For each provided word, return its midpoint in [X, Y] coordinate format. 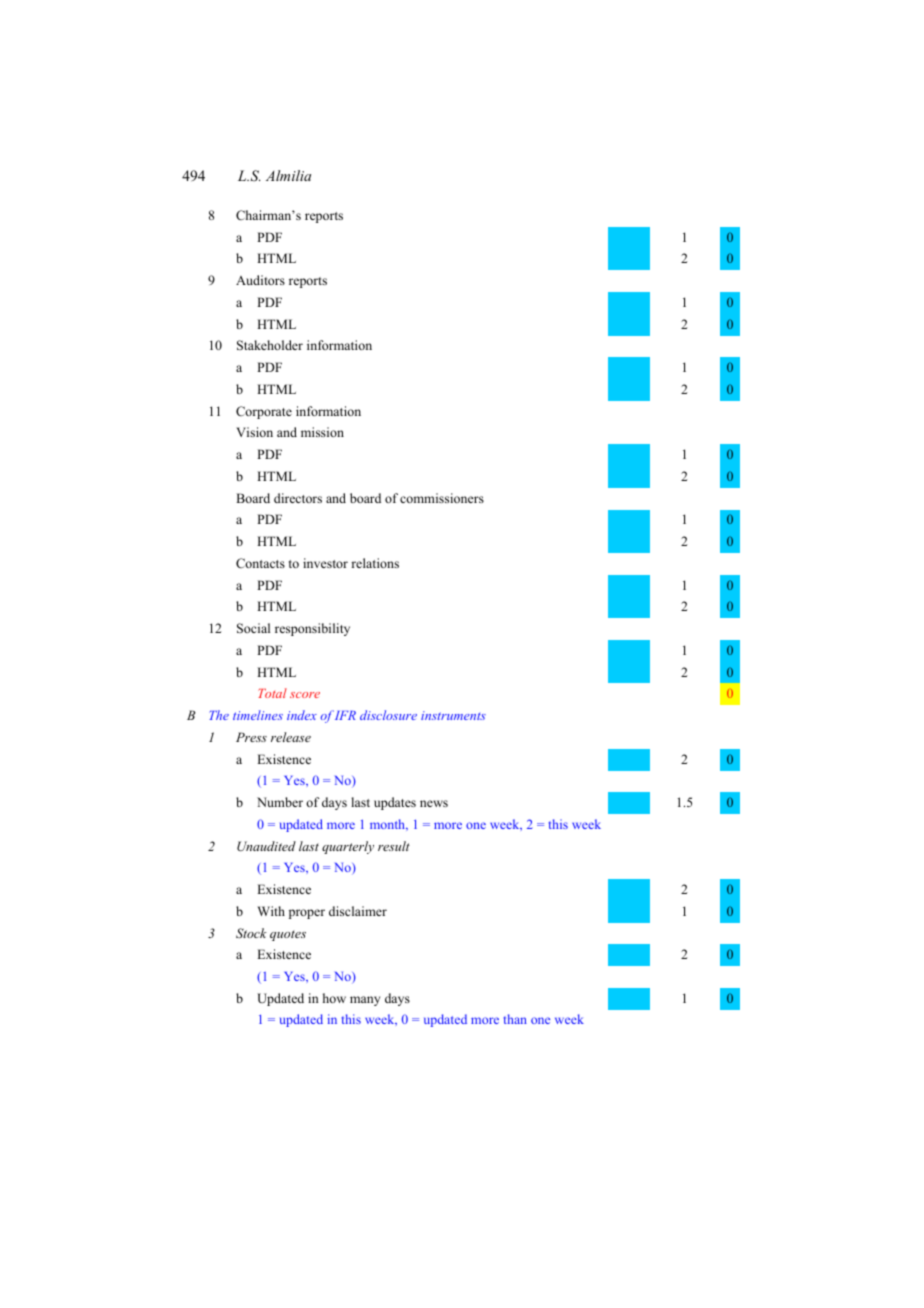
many [365, 1001]
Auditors [260, 280]
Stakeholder [270, 345]
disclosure [388, 715]
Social [253, 628]
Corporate [264, 412]
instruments [453, 715]
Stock [251, 933]
